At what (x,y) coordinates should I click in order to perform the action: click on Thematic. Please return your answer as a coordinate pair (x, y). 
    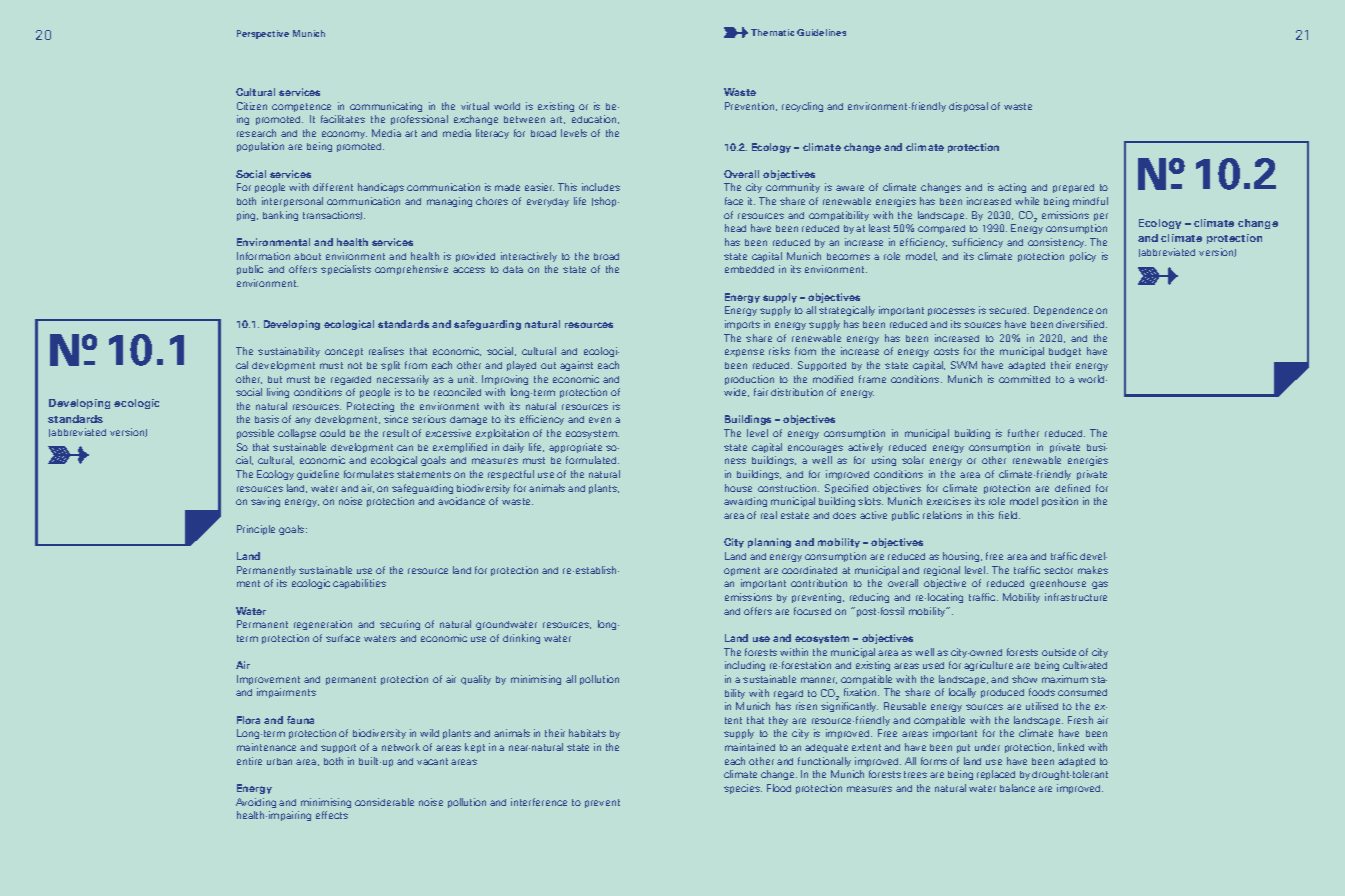
    Looking at the image, I should click on (772, 32).
